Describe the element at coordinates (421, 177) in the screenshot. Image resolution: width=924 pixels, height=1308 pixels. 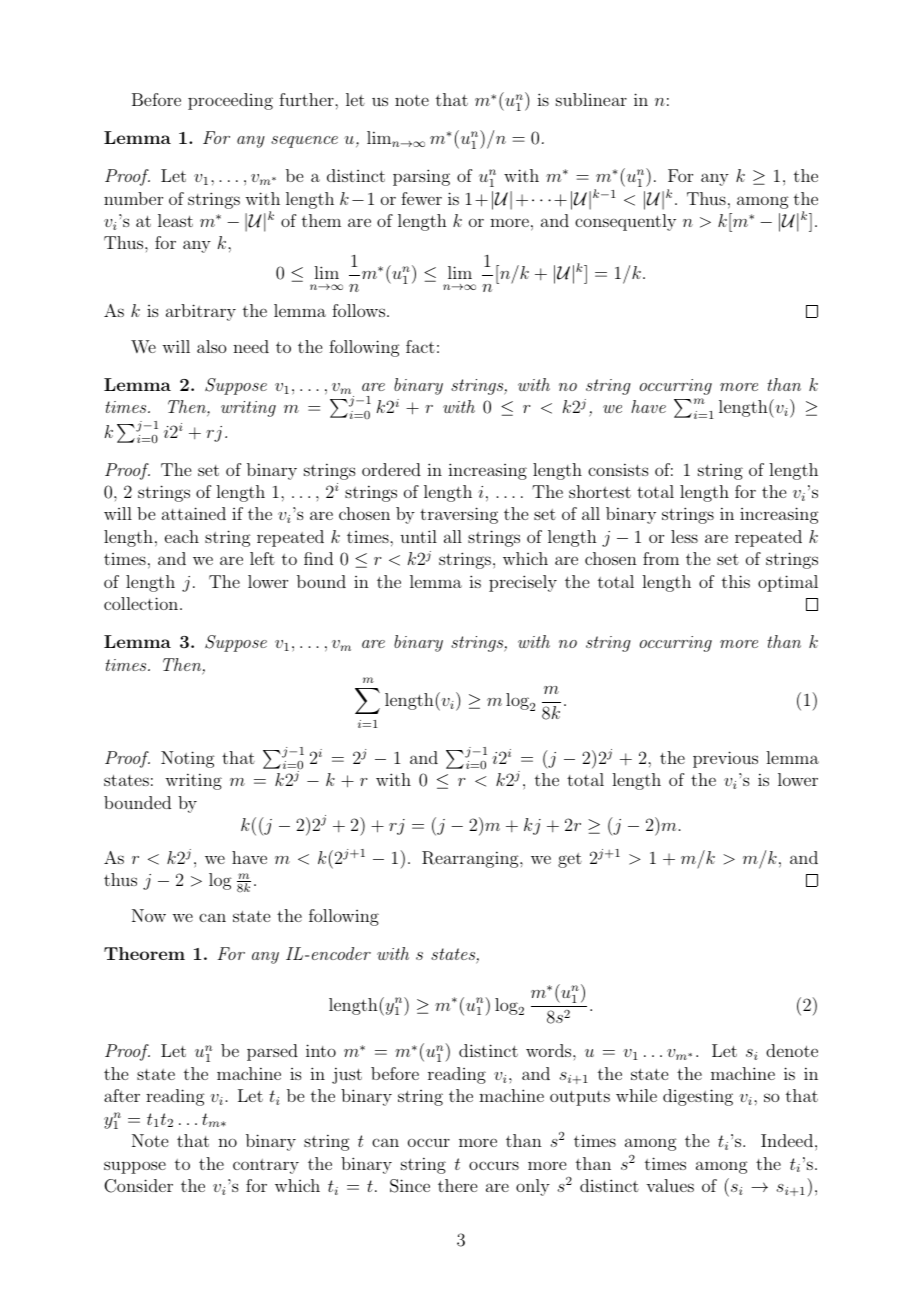
I see `parsing` at that location.
